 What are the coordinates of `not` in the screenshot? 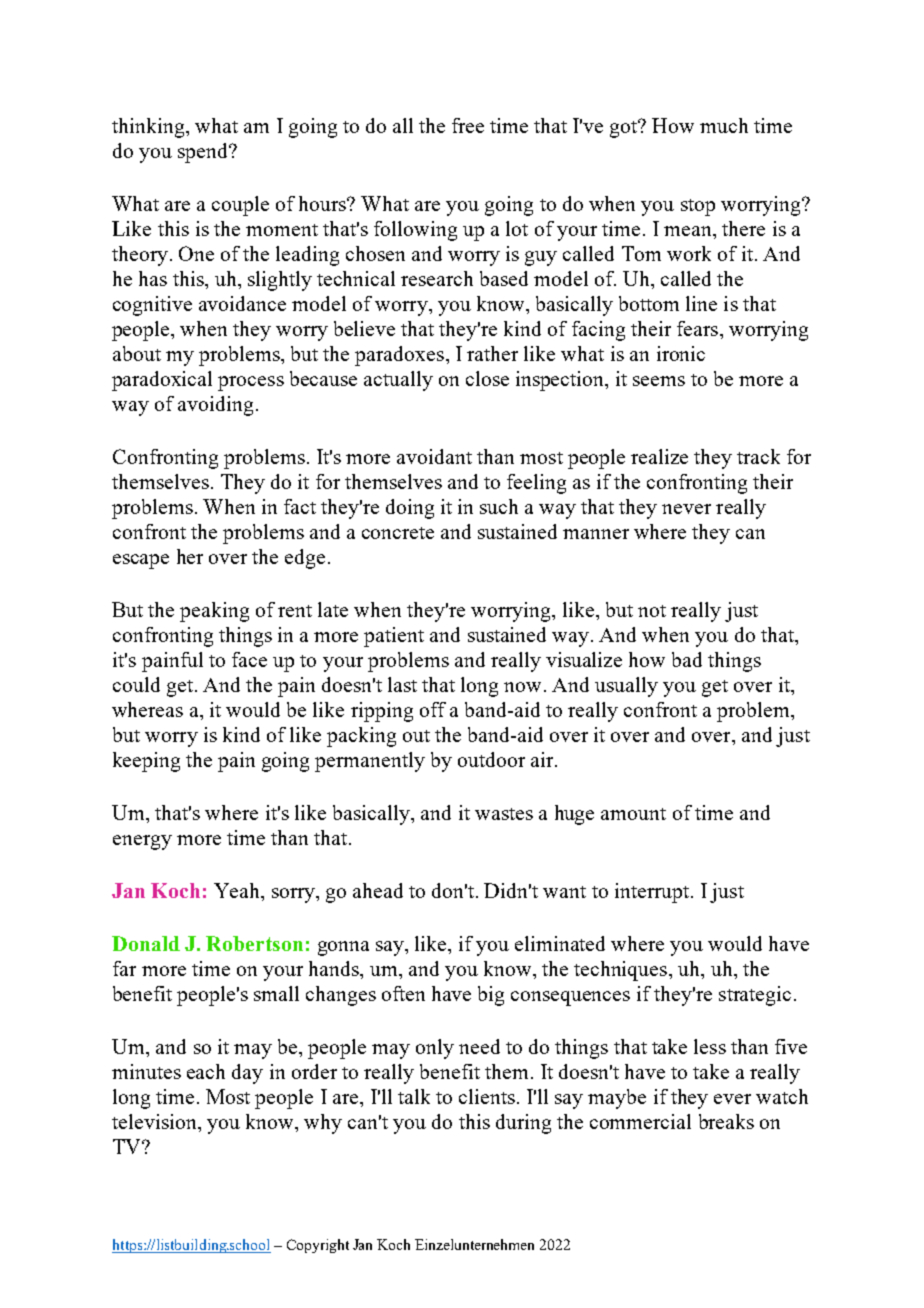 It's located at (652, 611).
